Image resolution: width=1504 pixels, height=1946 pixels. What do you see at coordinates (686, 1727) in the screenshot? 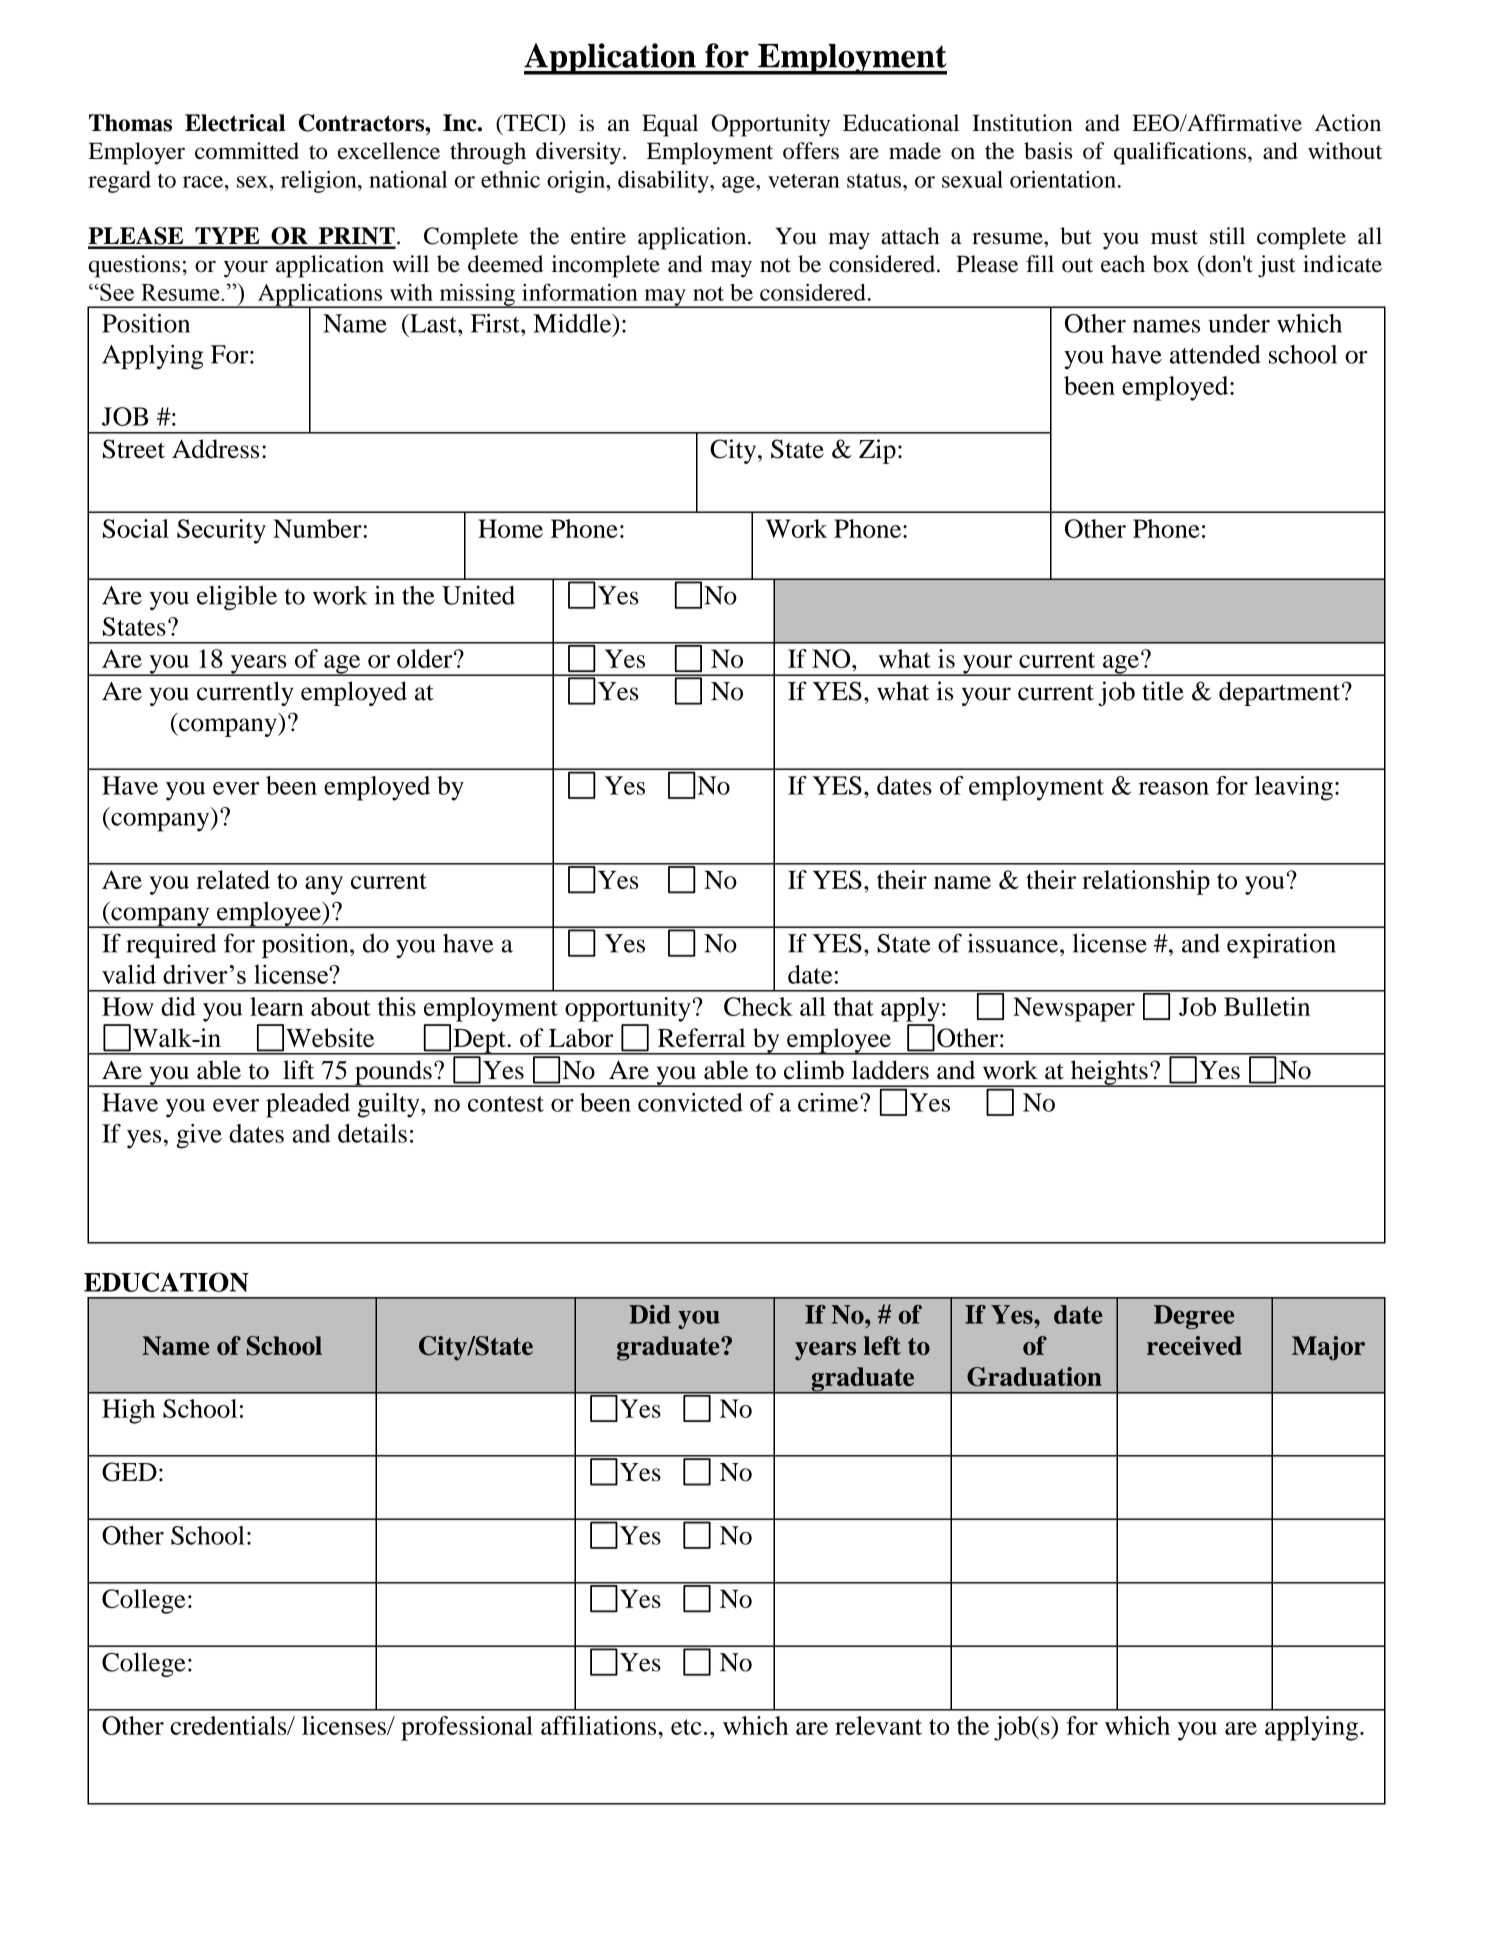
I see `etc` at bounding box center [686, 1727].
